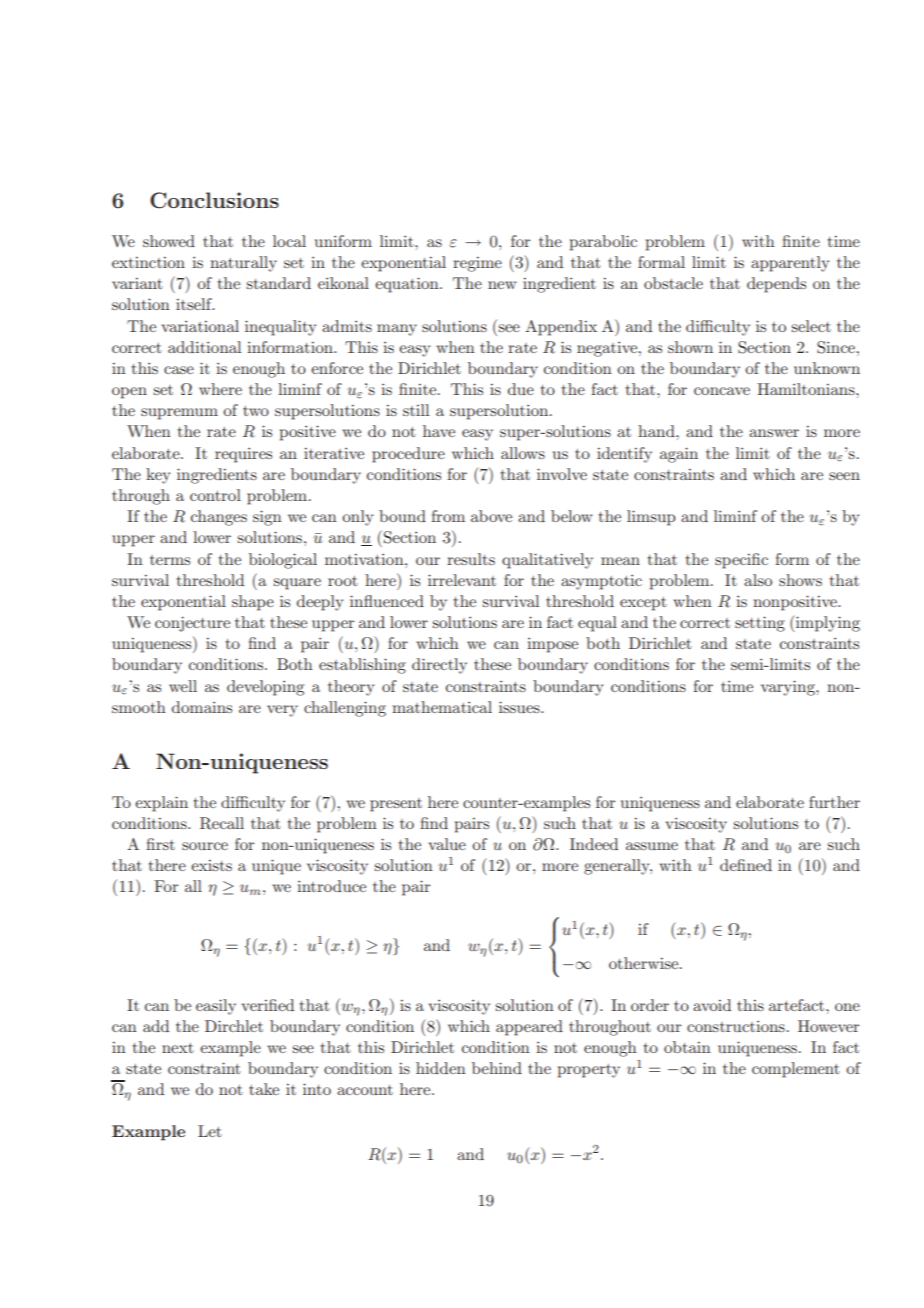 This document has height=1308, width=924. I want to click on further, so click(834, 802).
